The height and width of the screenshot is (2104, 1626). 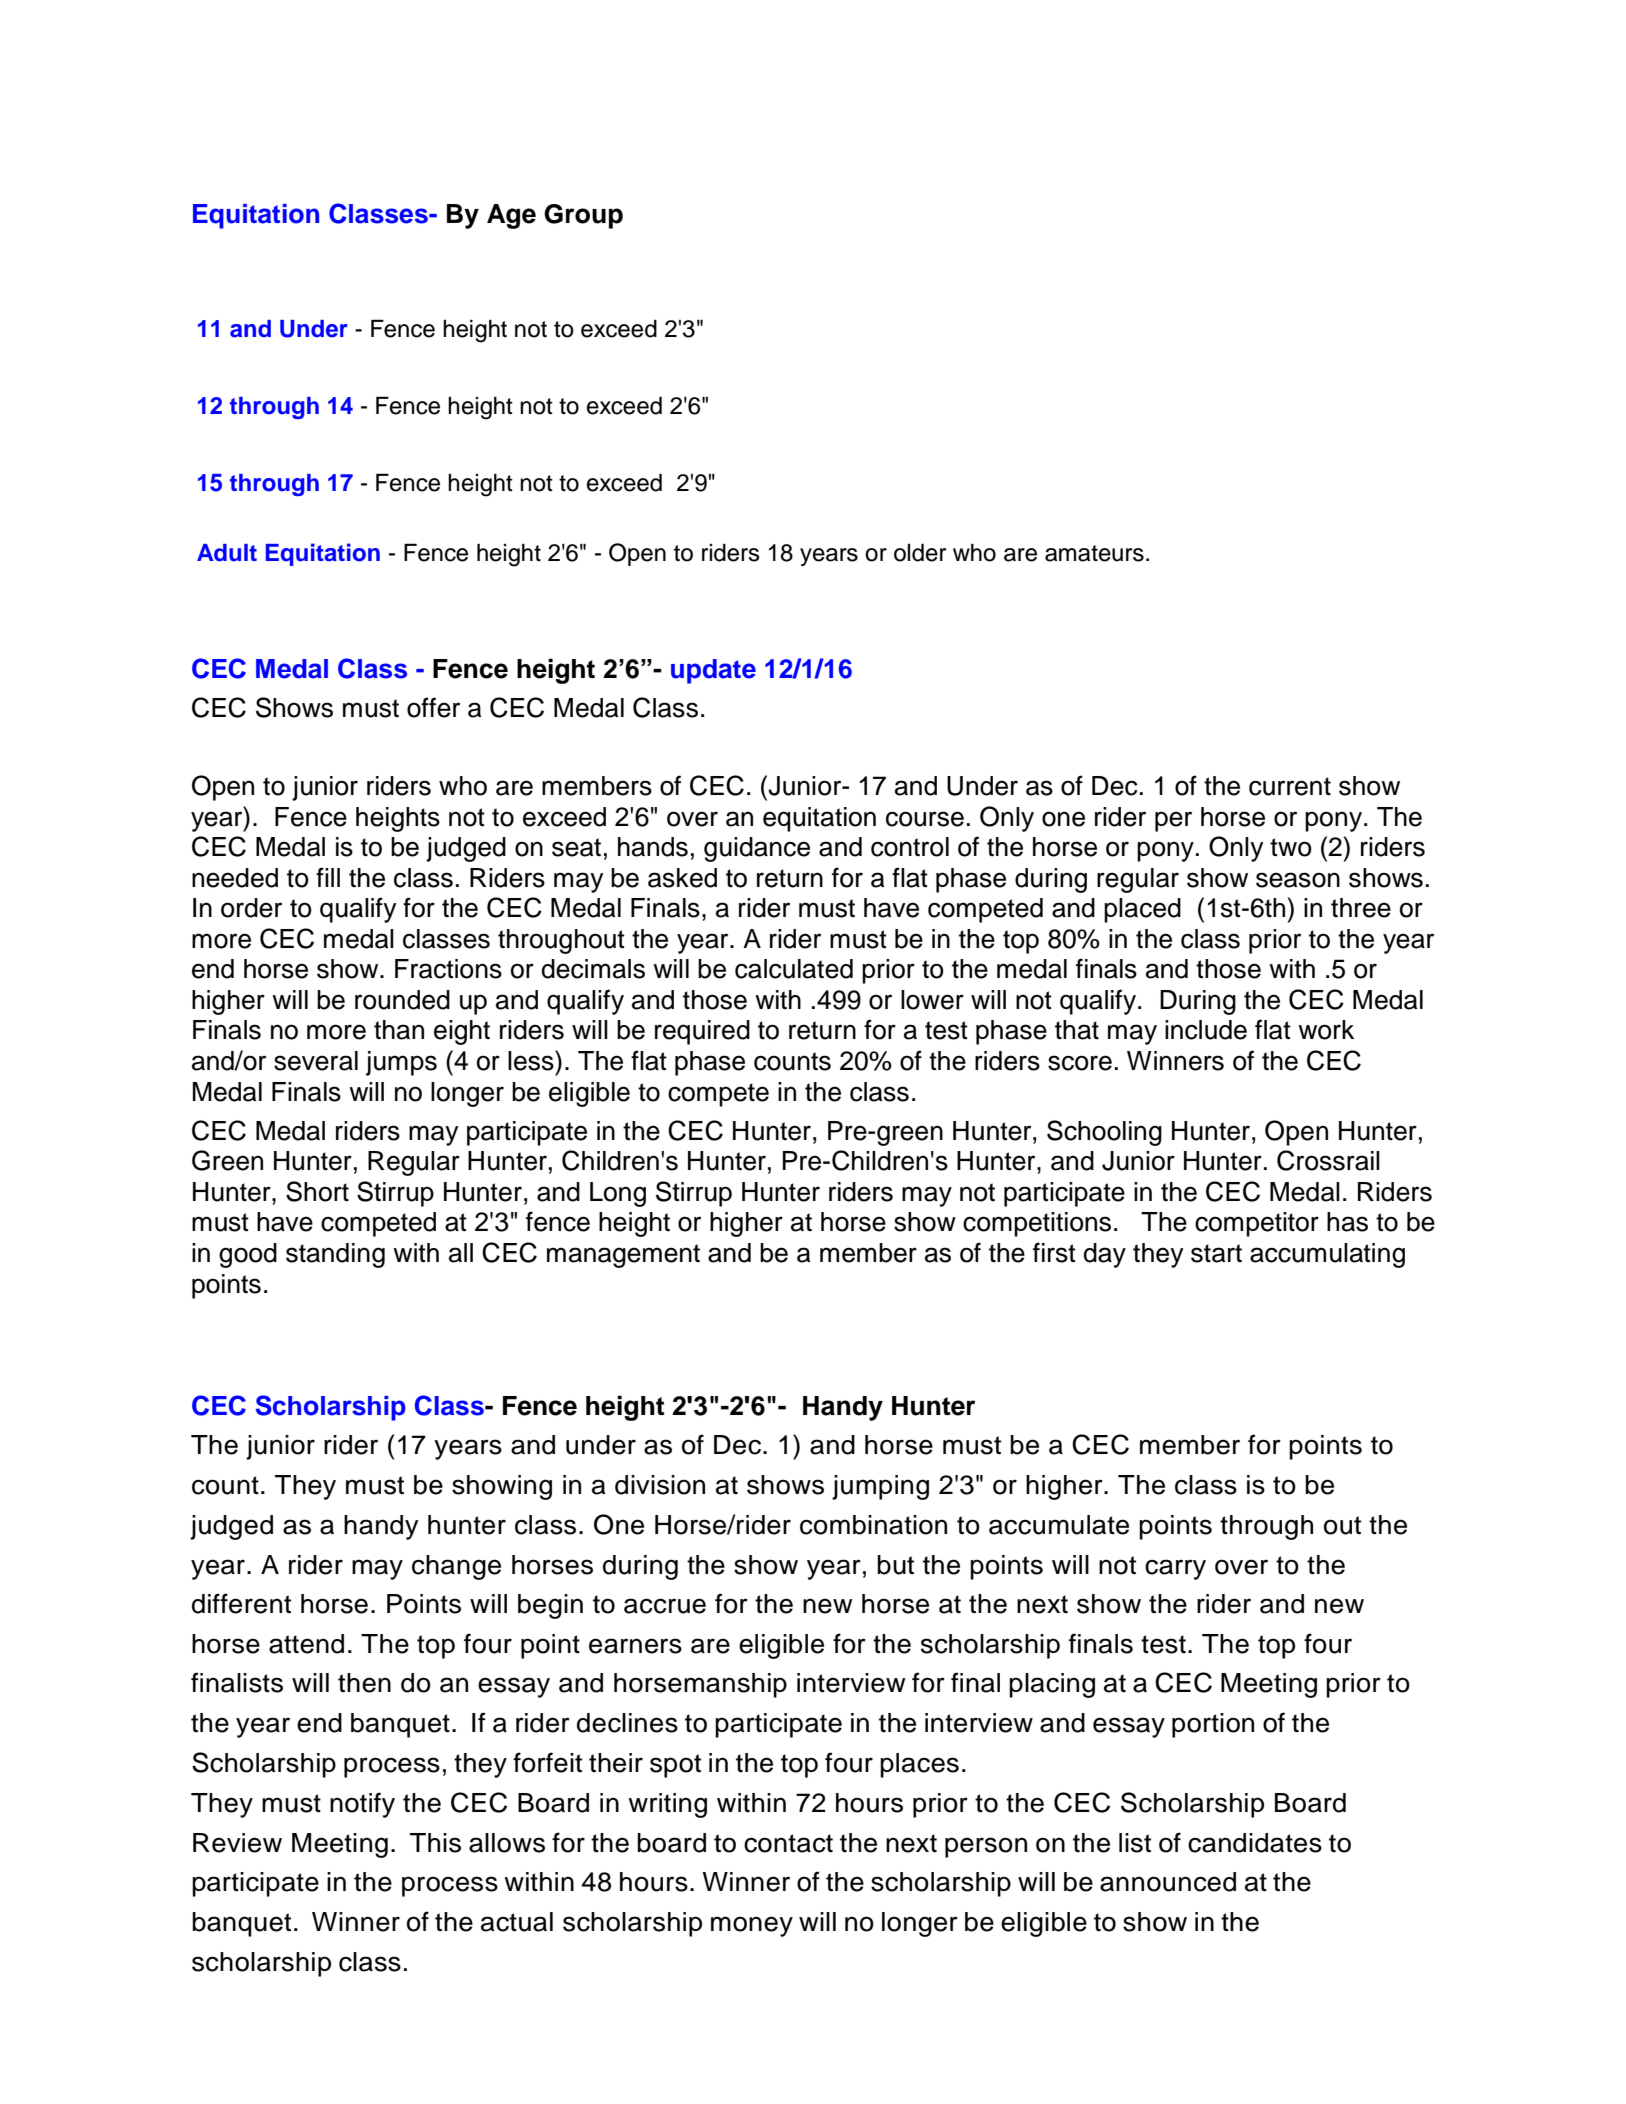 What do you see at coordinates (757, 849) in the screenshot?
I see `guidance` at bounding box center [757, 849].
